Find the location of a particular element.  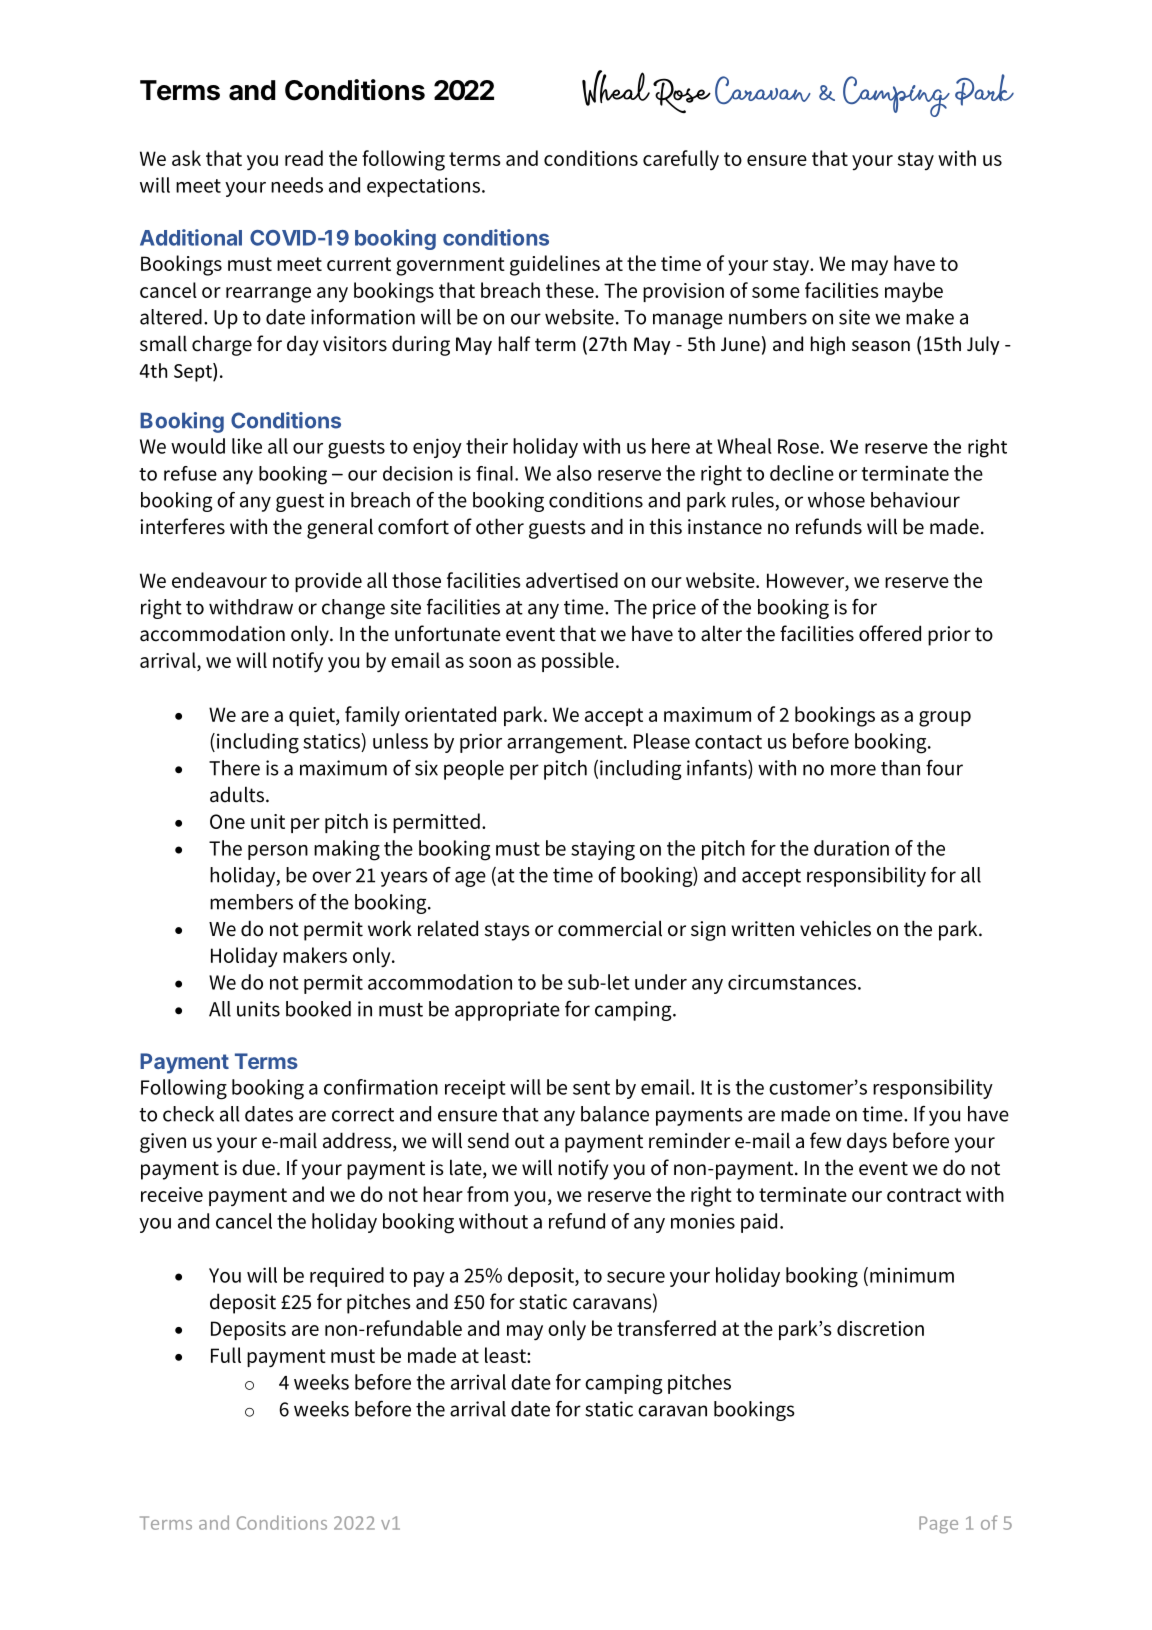

duration is located at coordinates (851, 848).
